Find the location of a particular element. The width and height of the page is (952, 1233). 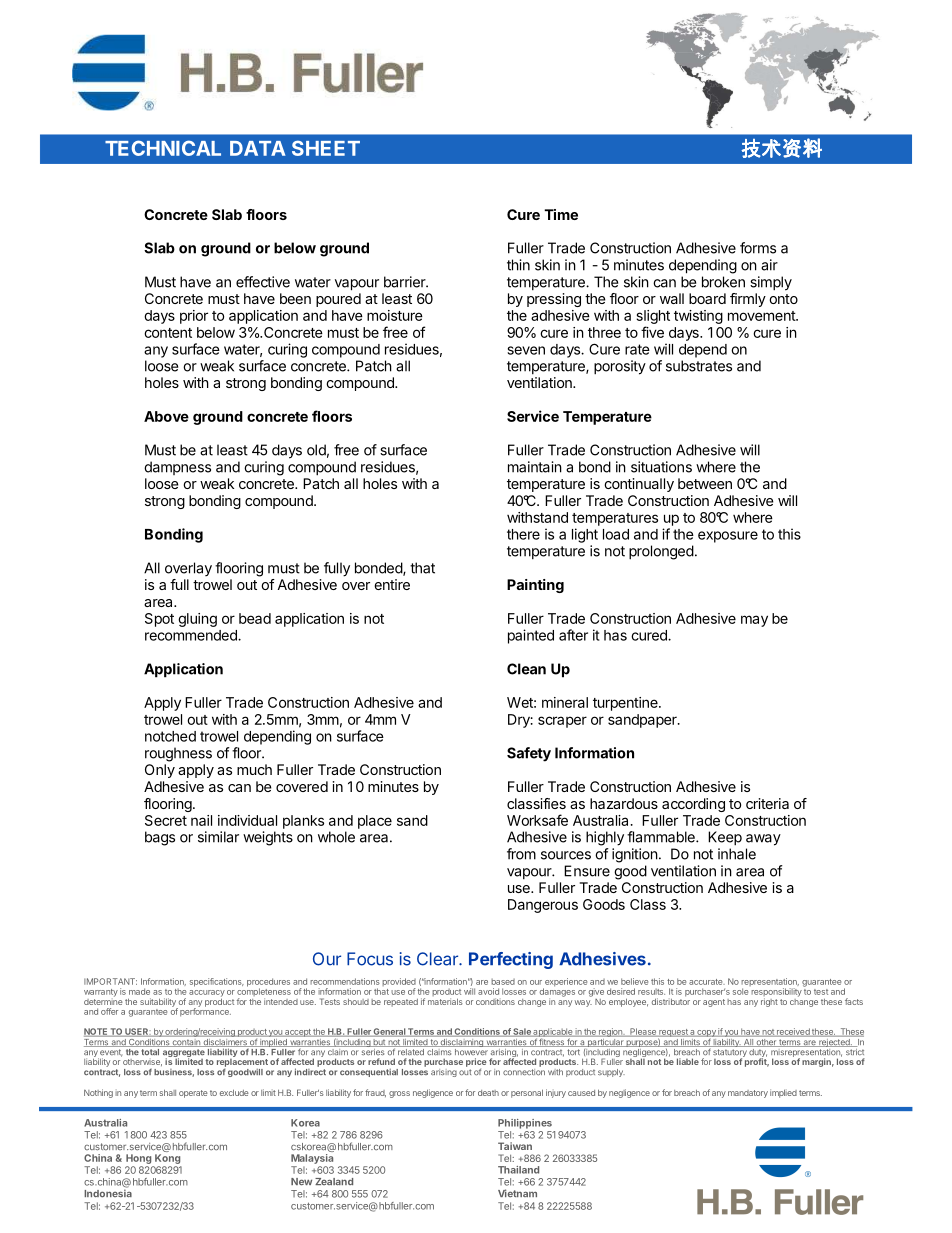

TECHNICAL is located at coordinates (163, 148).
